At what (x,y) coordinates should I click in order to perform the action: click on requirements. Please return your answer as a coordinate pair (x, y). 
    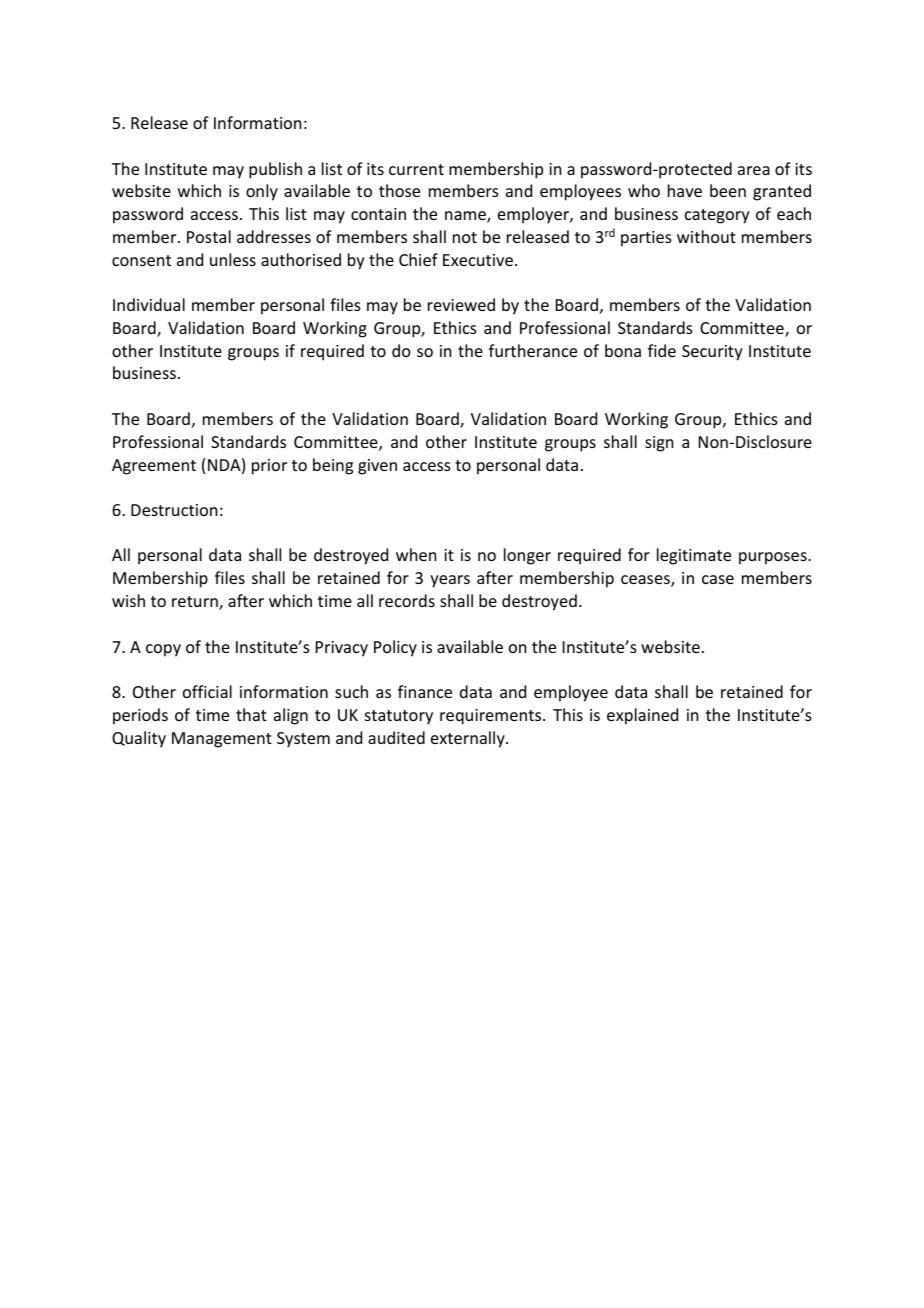
    Looking at the image, I should click on (492, 717).
